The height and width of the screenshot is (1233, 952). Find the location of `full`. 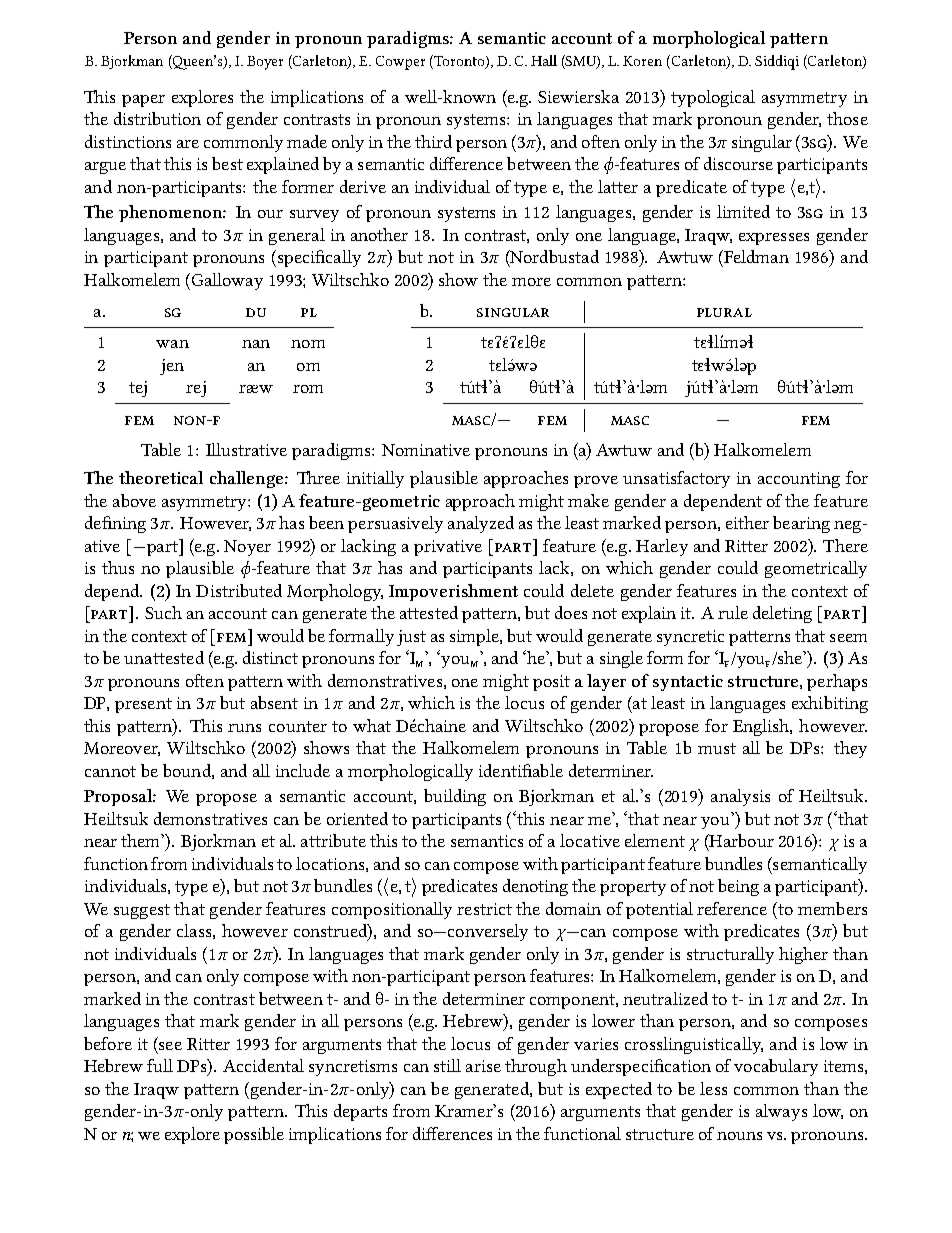

full is located at coordinates (160, 1065).
